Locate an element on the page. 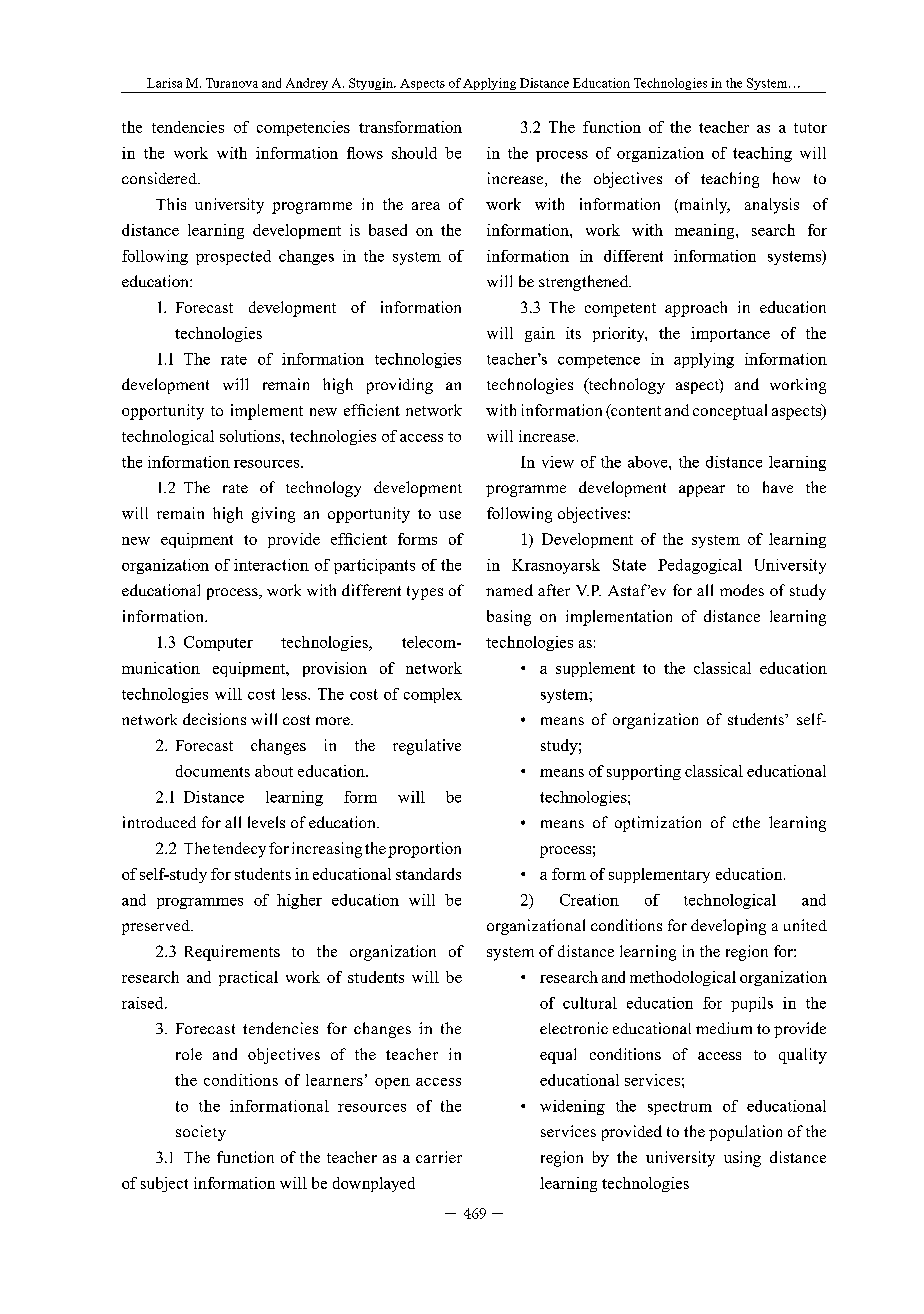  solutions is located at coordinates (251, 436).
